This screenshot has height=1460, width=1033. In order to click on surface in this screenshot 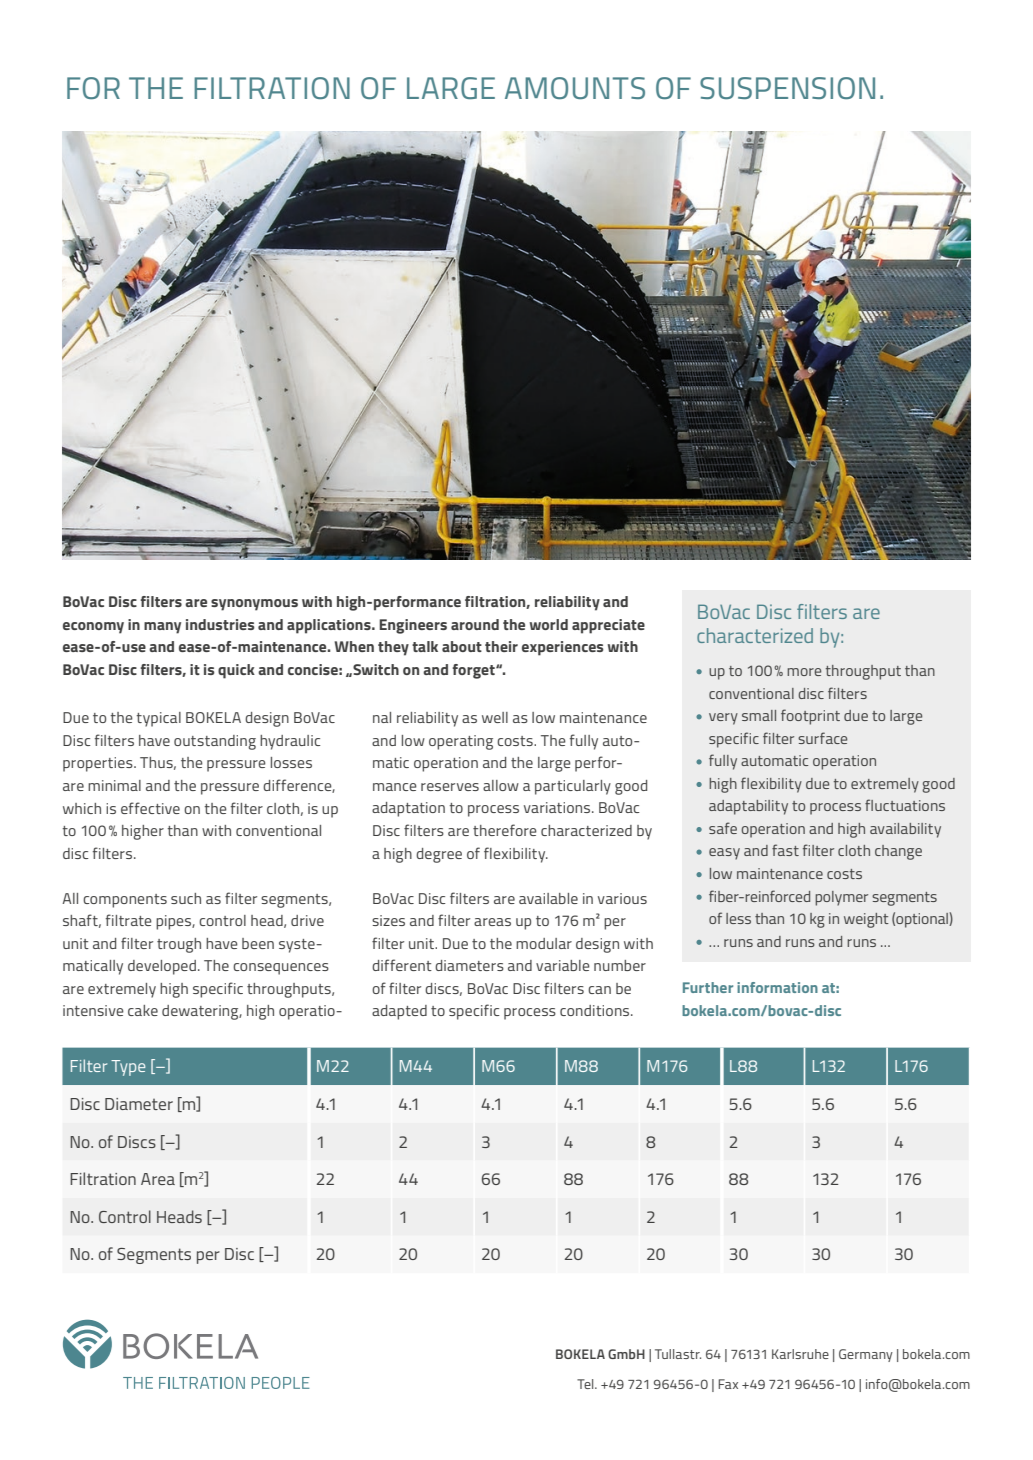, I will do `click(822, 738)`.
